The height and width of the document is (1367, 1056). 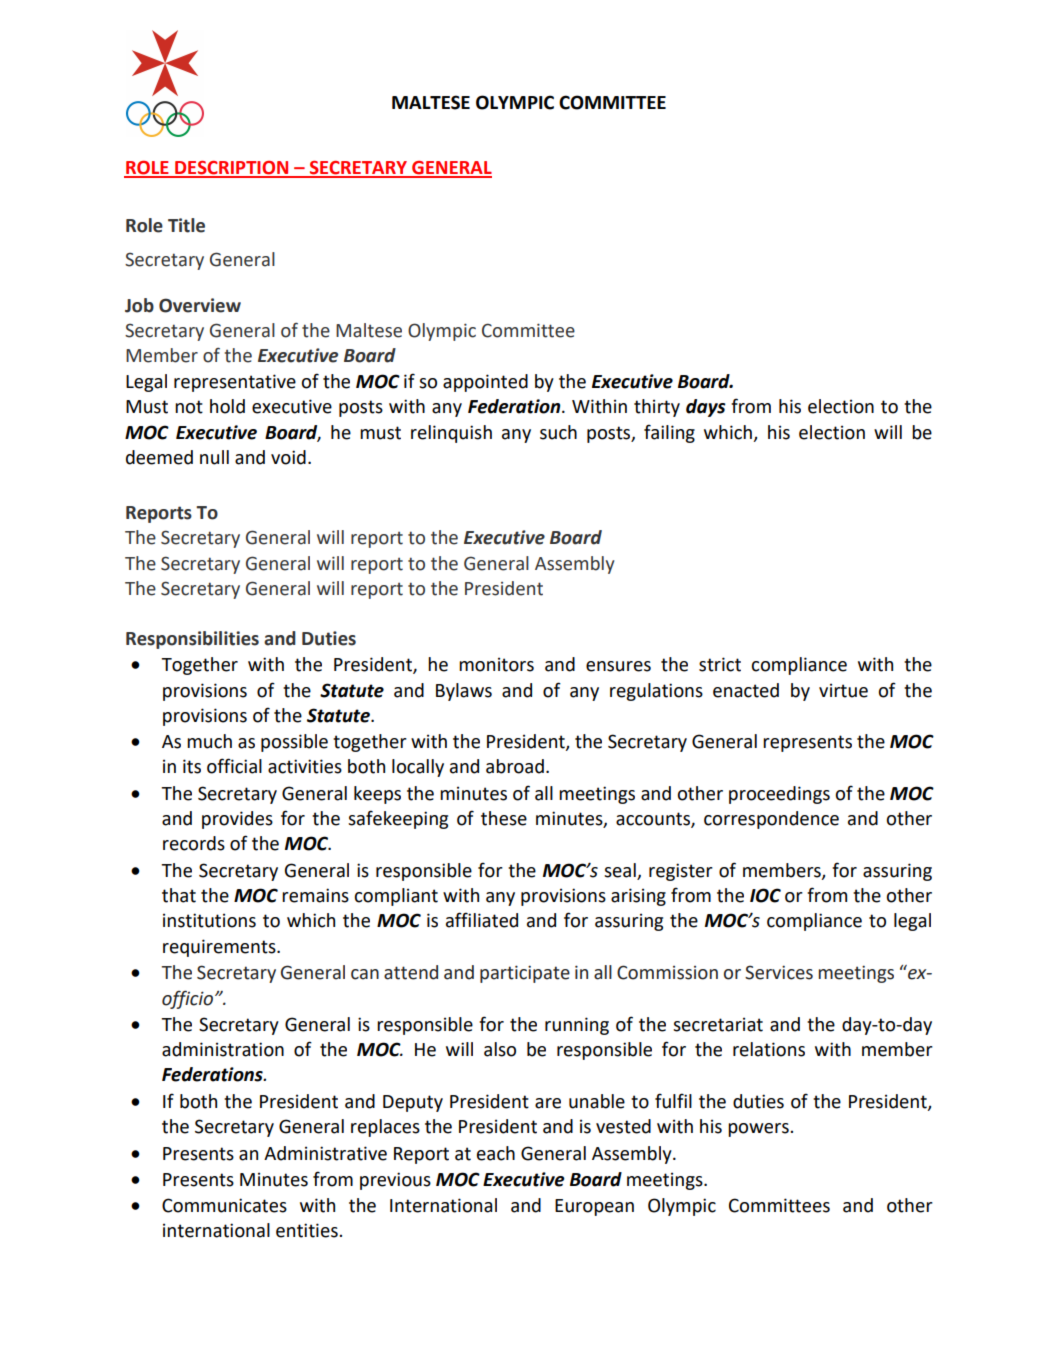 I want to click on Communicates, so click(x=224, y=1205).
